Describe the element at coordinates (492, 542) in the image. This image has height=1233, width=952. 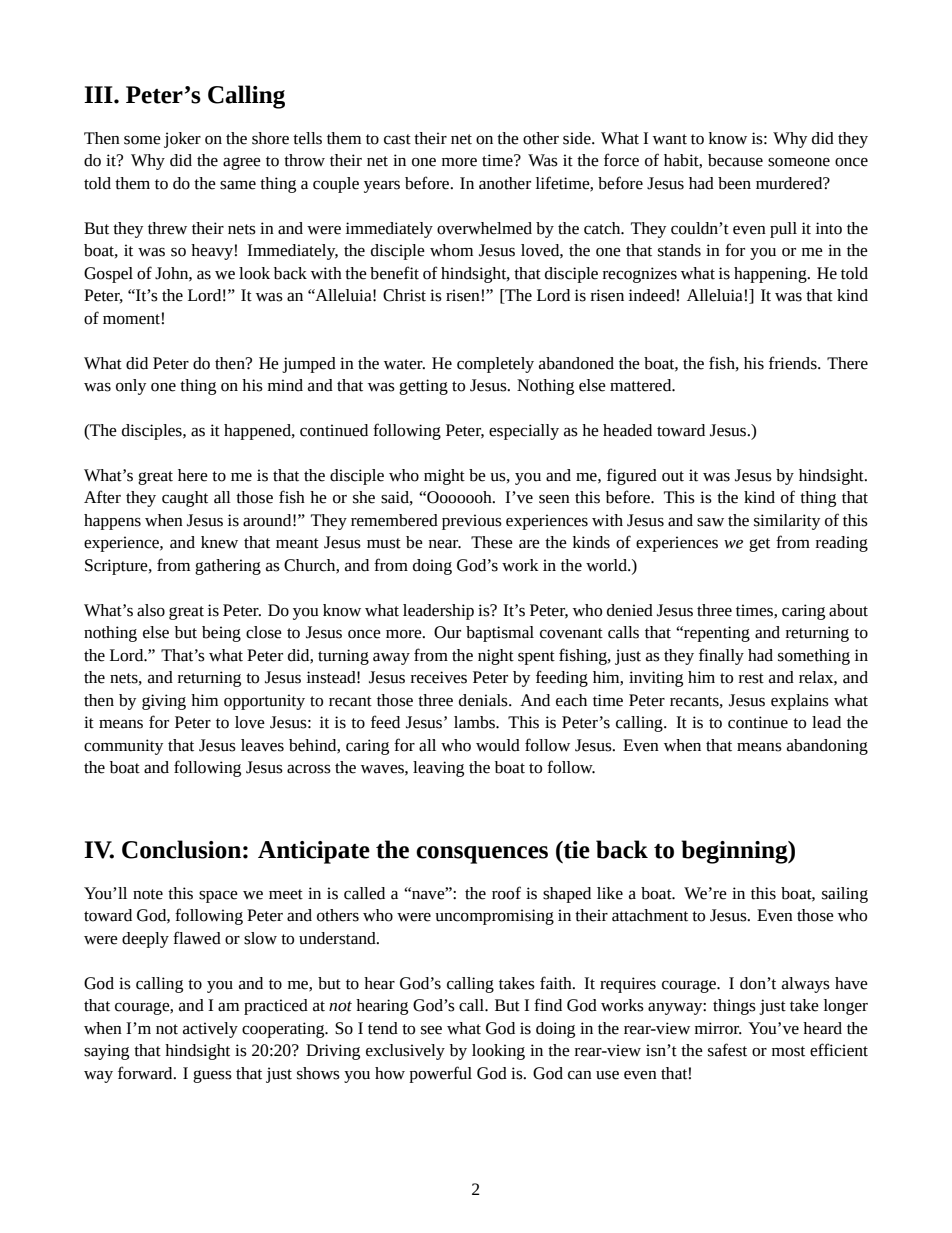
I see `These` at that location.
